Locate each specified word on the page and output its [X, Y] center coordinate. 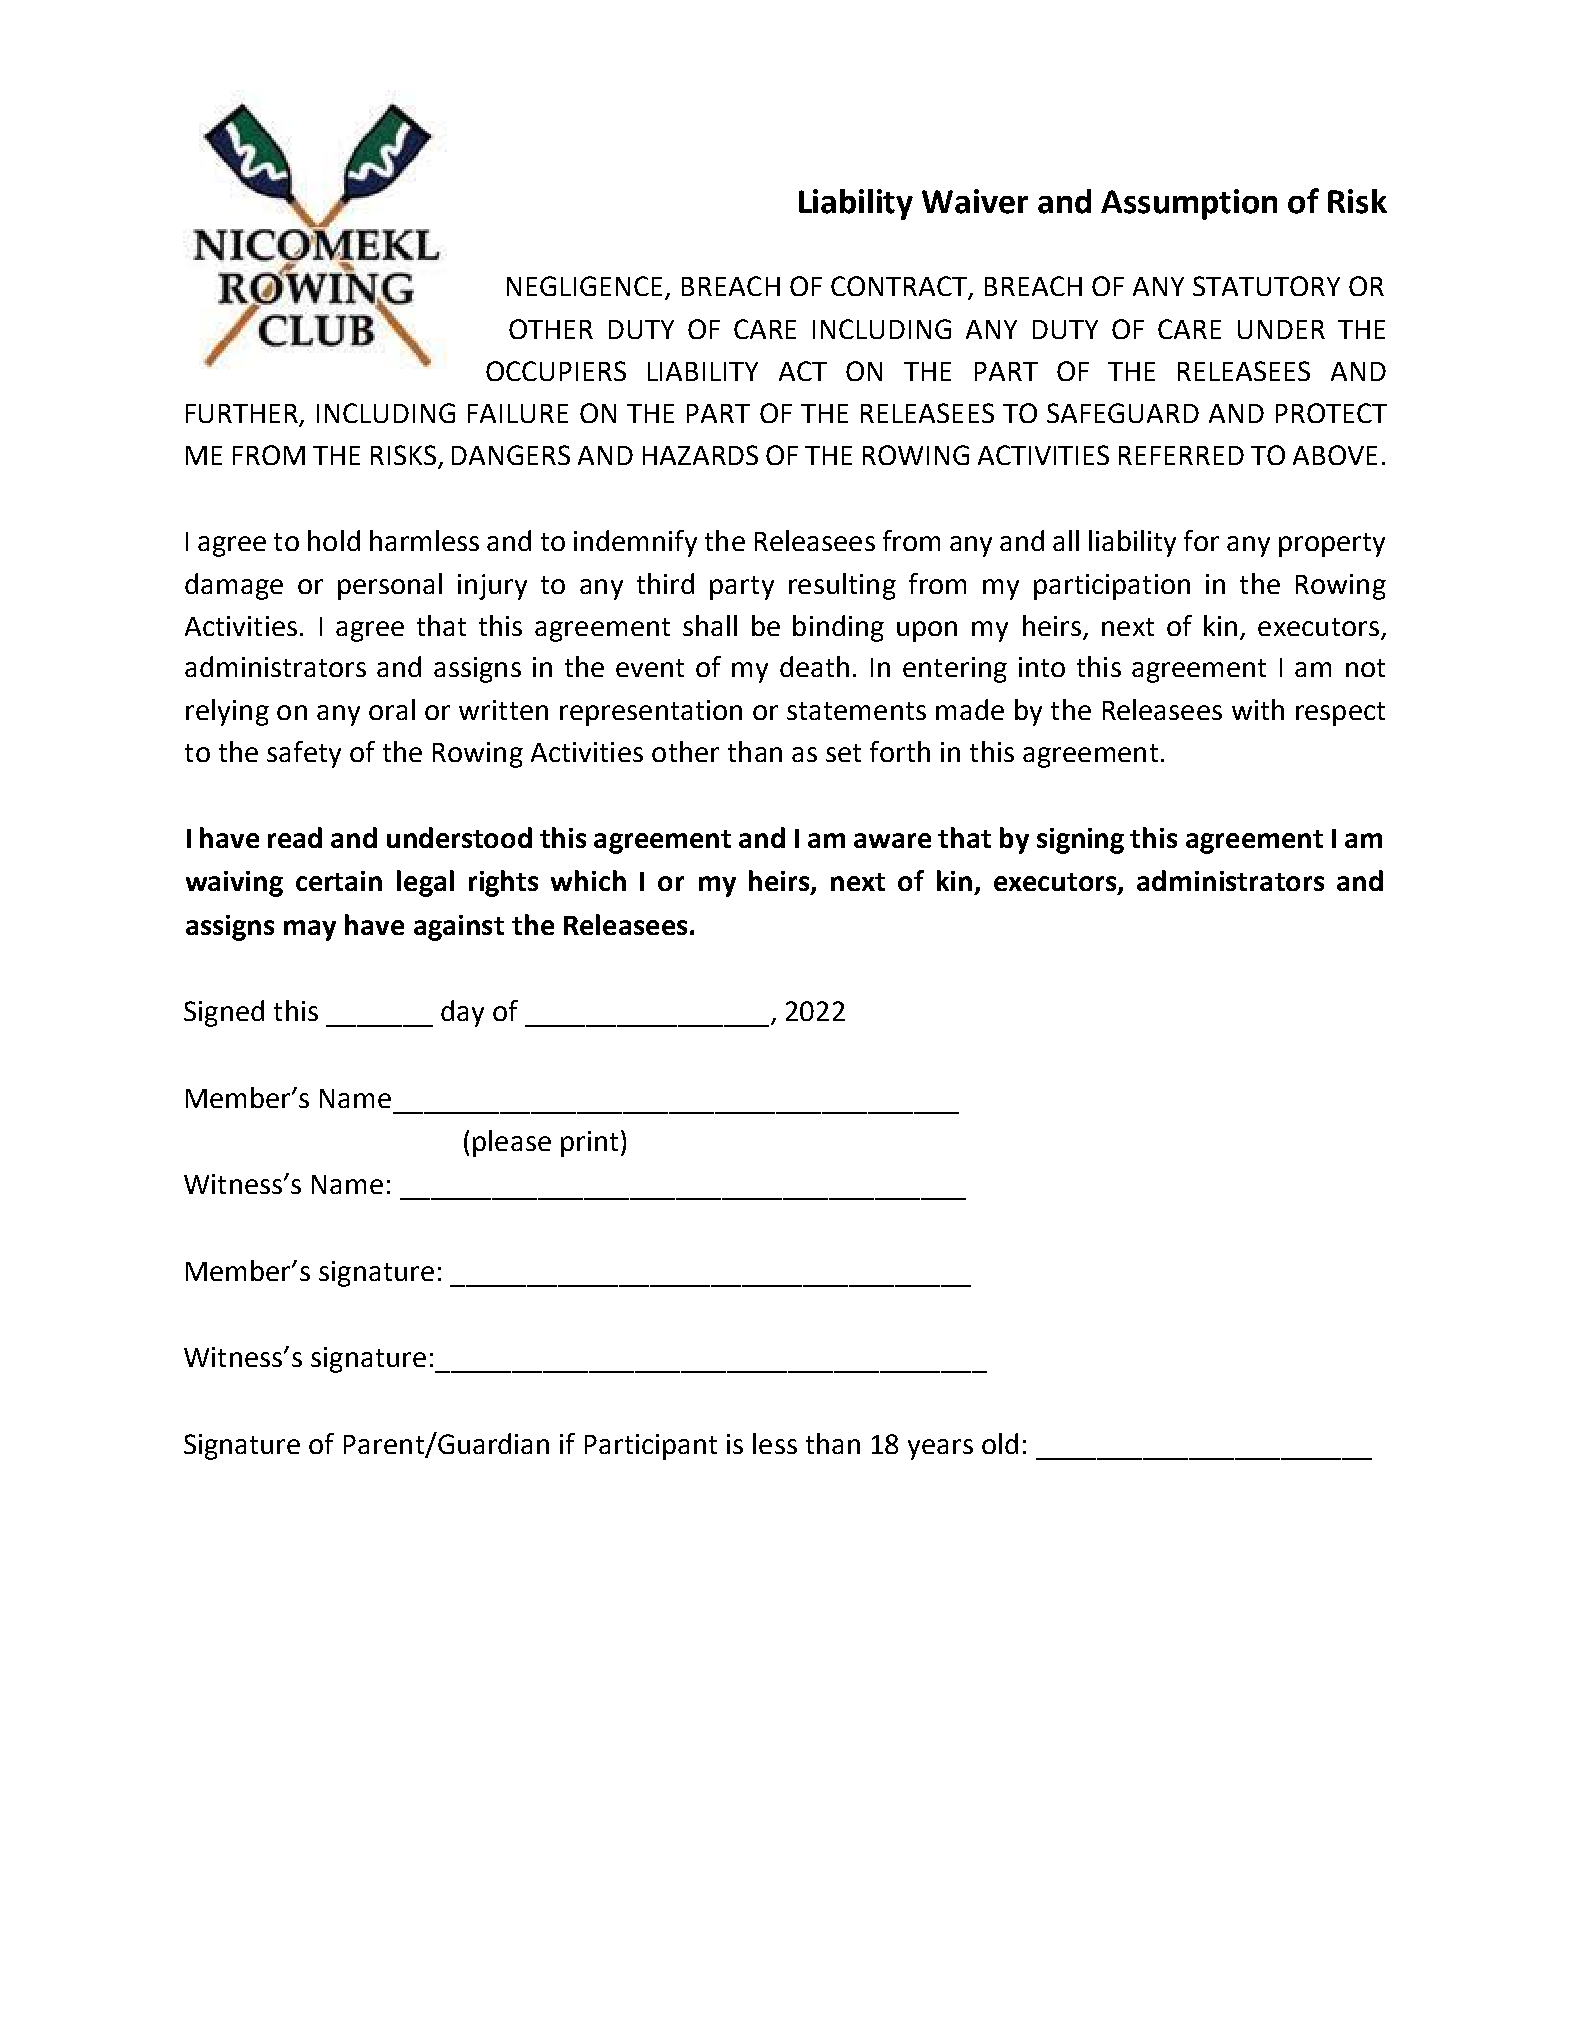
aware [892, 840]
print [589, 1144]
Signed [224, 1013]
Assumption [1189, 204]
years [940, 1449]
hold [334, 540]
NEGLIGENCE [586, 287]
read [295, 837]
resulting [842, 586]
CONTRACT [900, 287]
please [512, 1143]
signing [1080, 841]
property [1332, 545]
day [462, 1013]
